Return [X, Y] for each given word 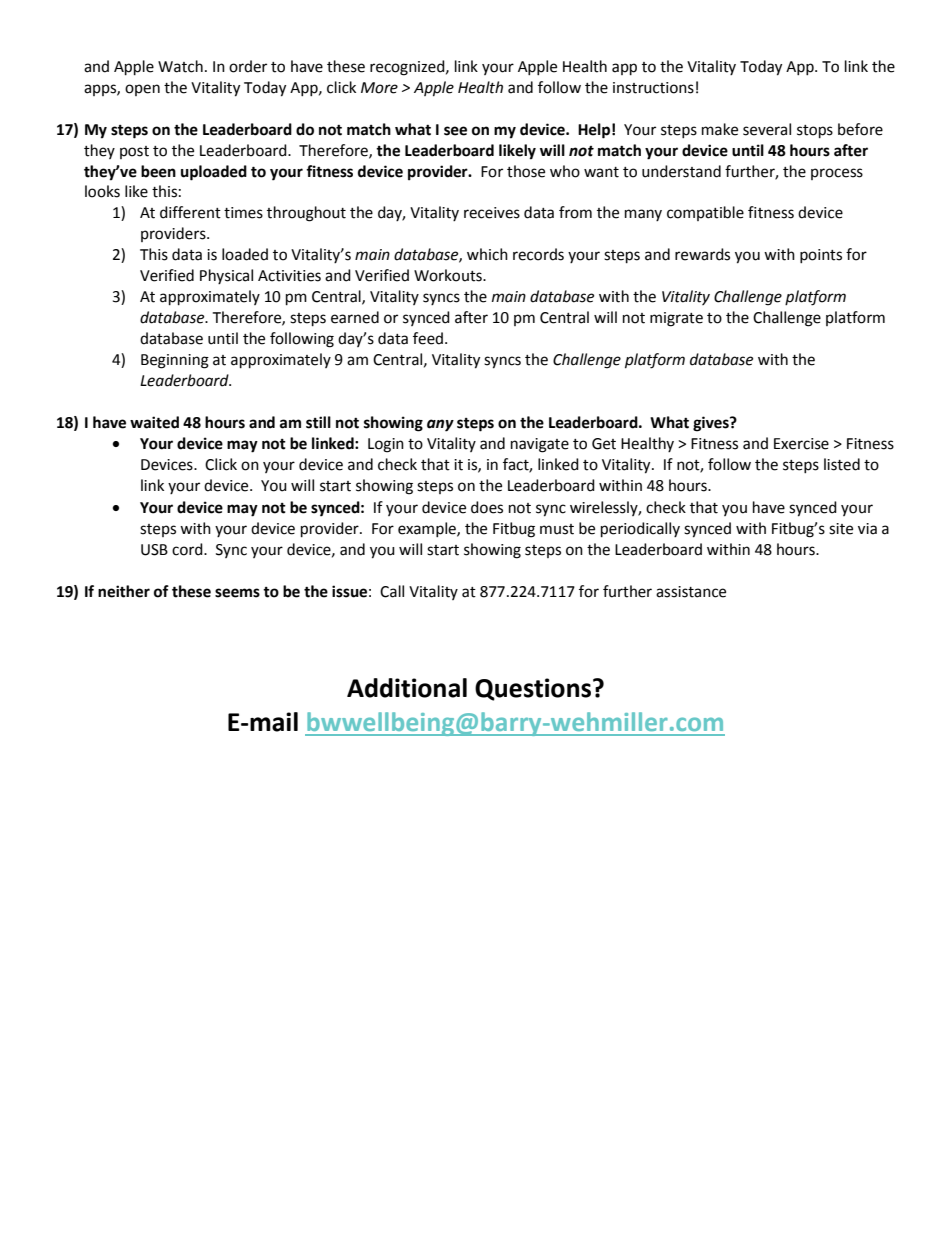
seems [237, 593]
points [821, 256]
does [487, 507]
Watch [180, 66]
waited [154, 422]
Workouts [449, 275]
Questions [534, 689]
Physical [226, 276]
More [379, 88]
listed [842, 464]
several [767, 129]
